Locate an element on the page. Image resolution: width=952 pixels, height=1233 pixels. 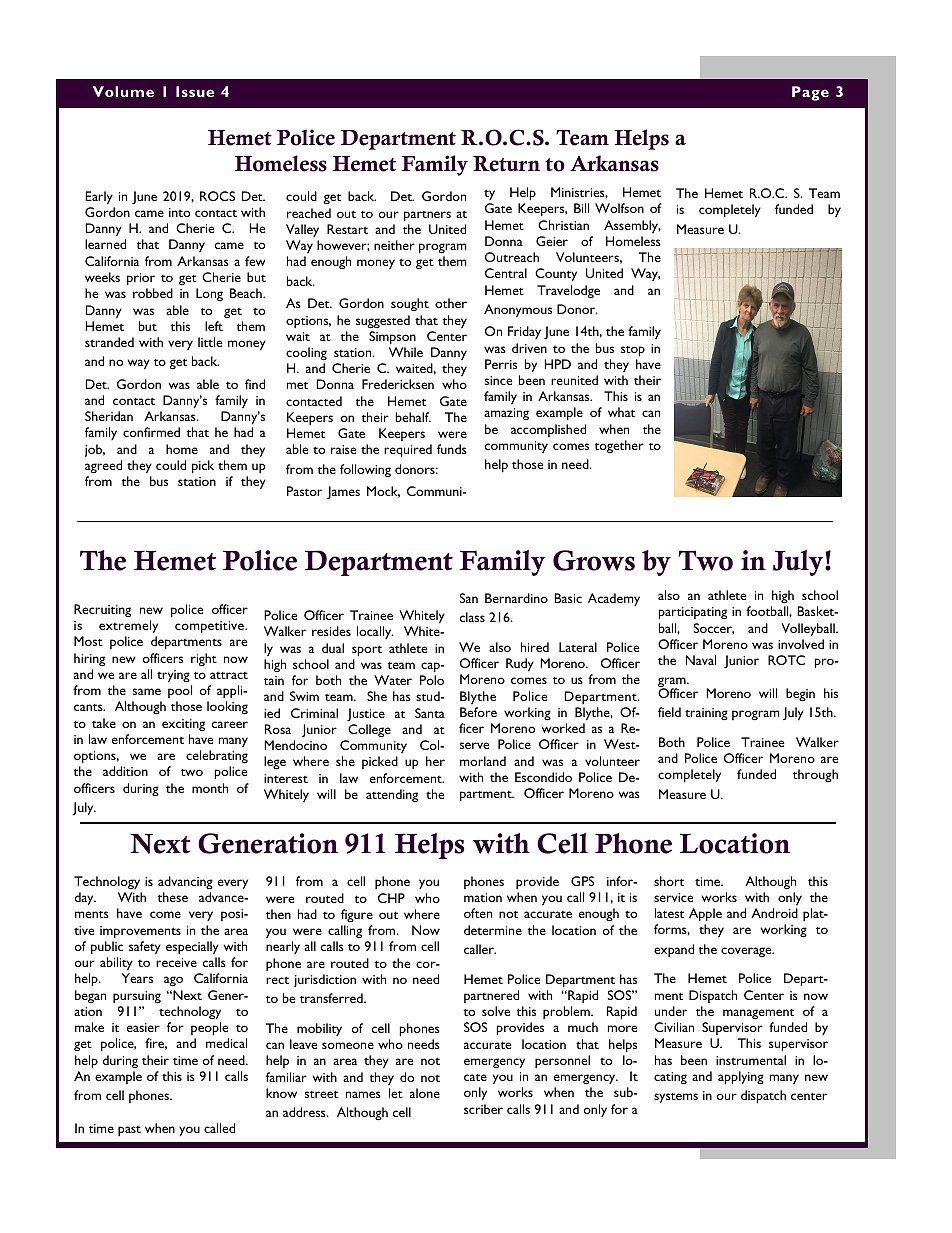
alone is located at coordinates (425, 1093).
